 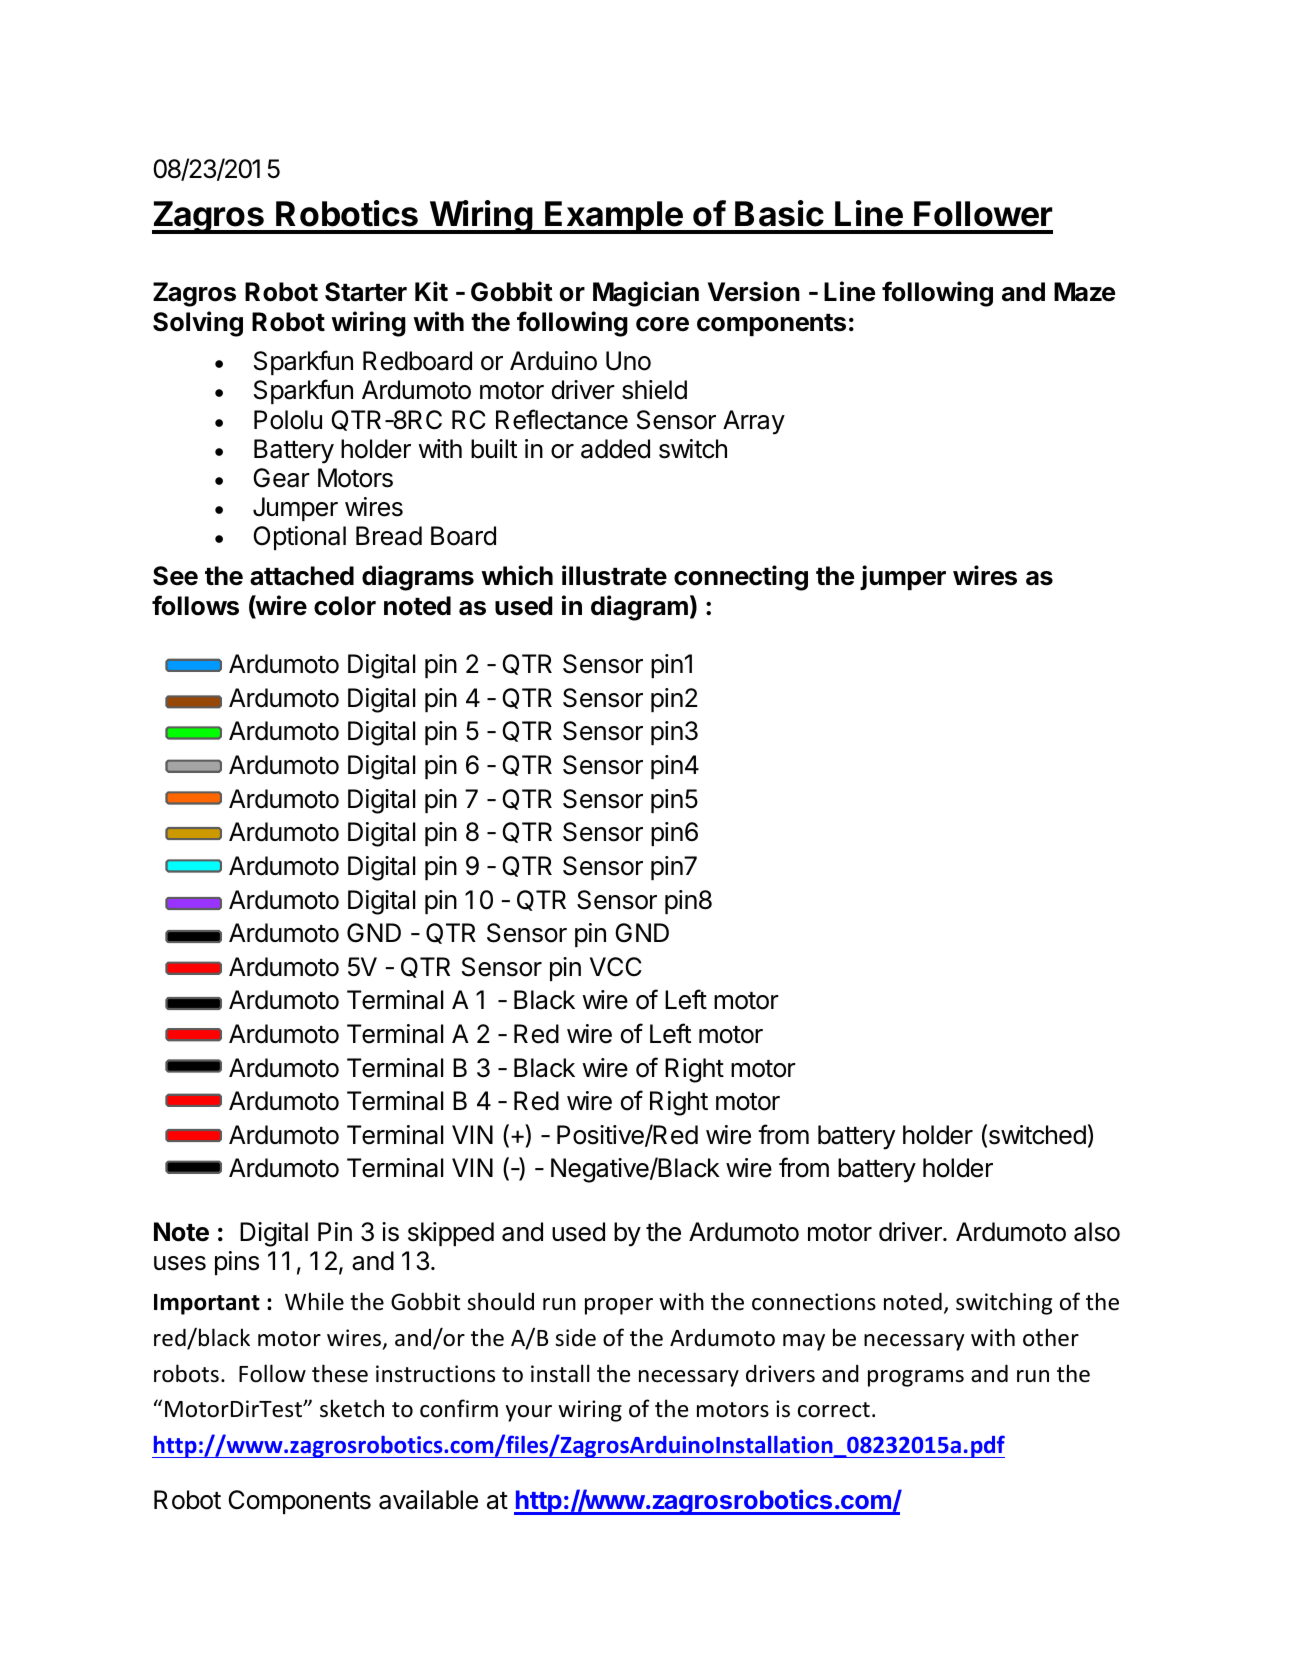 I want to click on Starter, so click(x=366, y=292).
